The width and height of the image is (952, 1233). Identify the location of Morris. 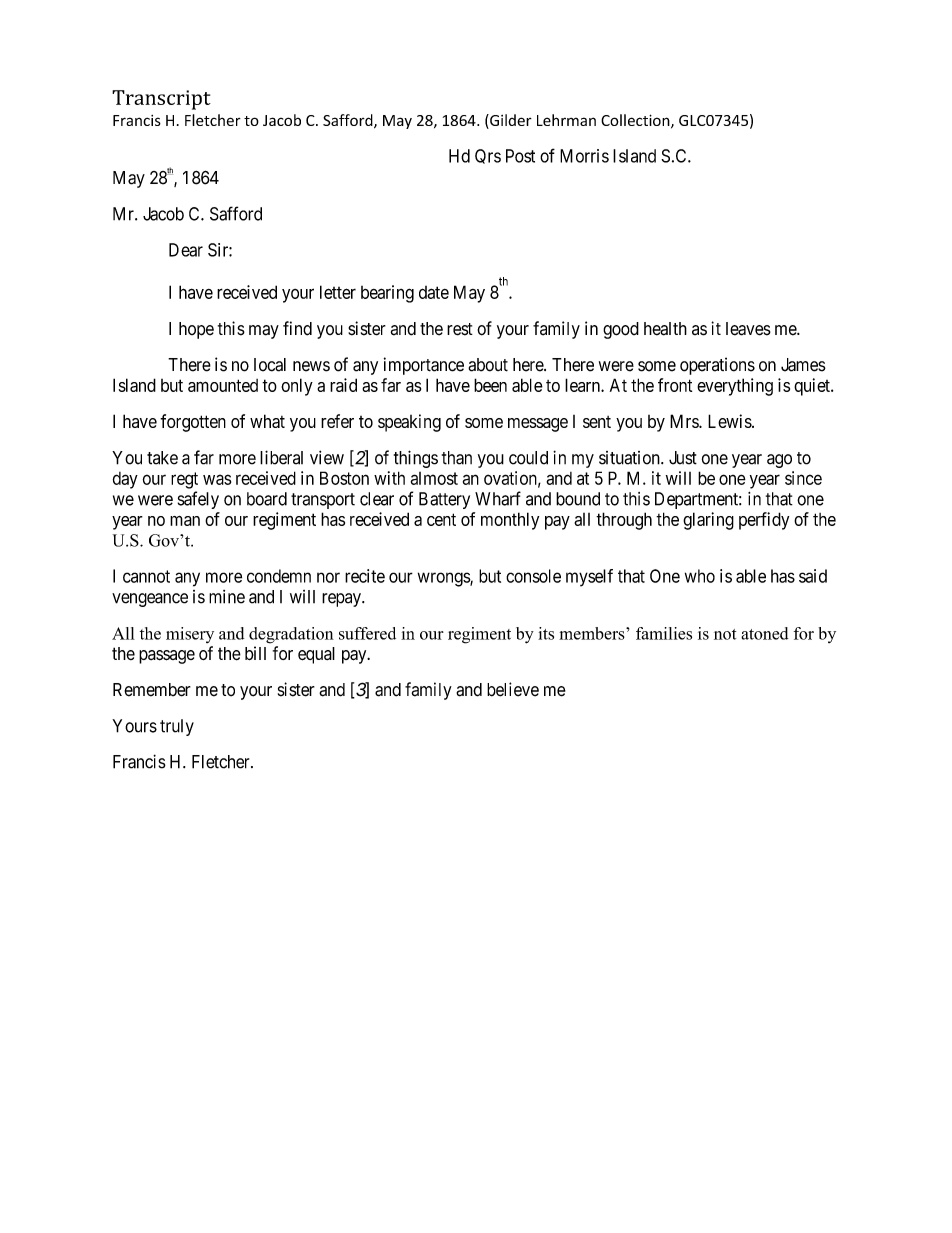
(584, 156).
